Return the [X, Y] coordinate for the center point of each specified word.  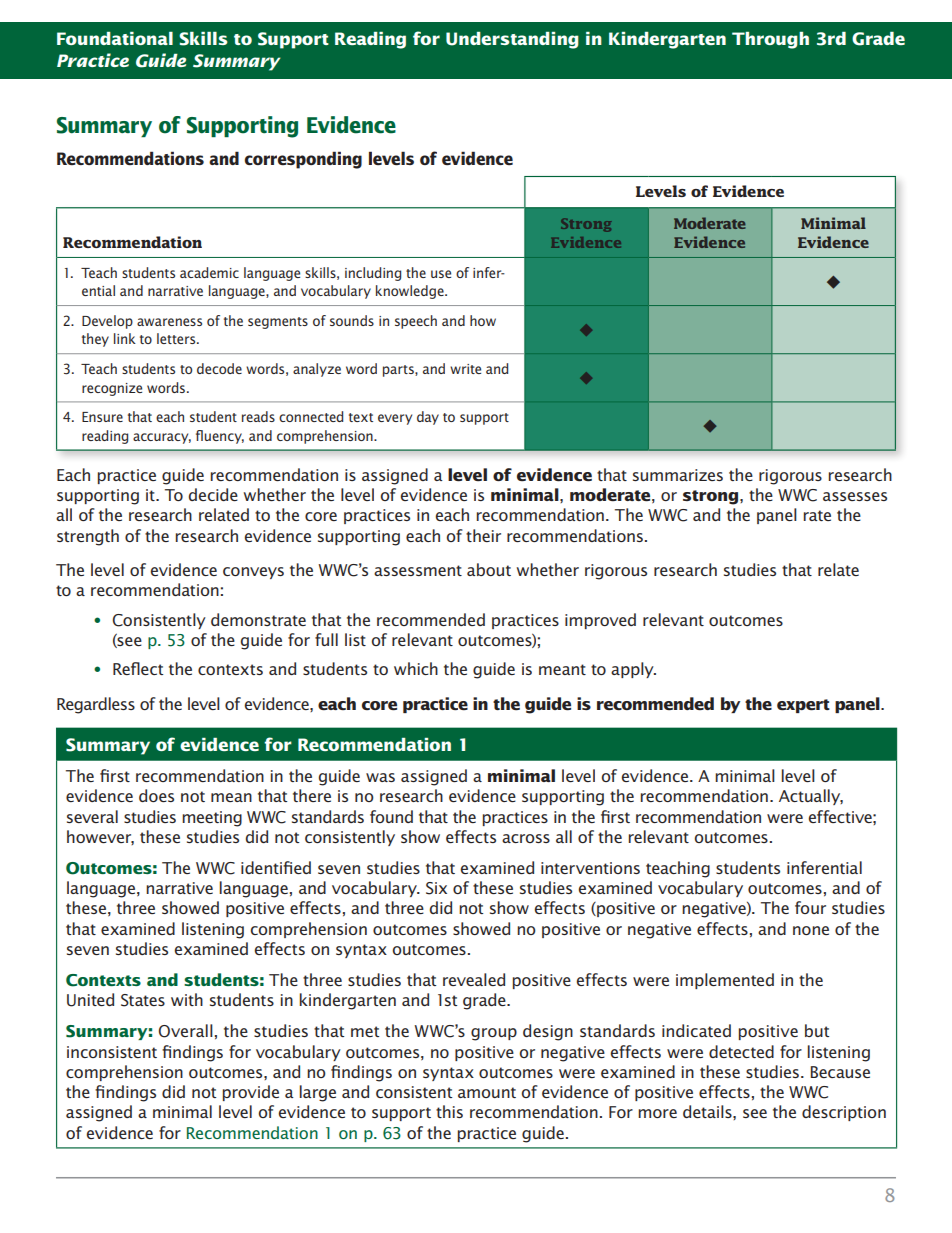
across [526, 838]
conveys [253, 573]
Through [770, 40]
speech [416, 322]
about [489, 569]
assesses [855, 496]
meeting [212, 819]
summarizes [678, 475]
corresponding [303, 160]
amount [487, 1092]
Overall [186, 1031]
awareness [169, 322]
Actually [811, 797]
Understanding [512, 40]
